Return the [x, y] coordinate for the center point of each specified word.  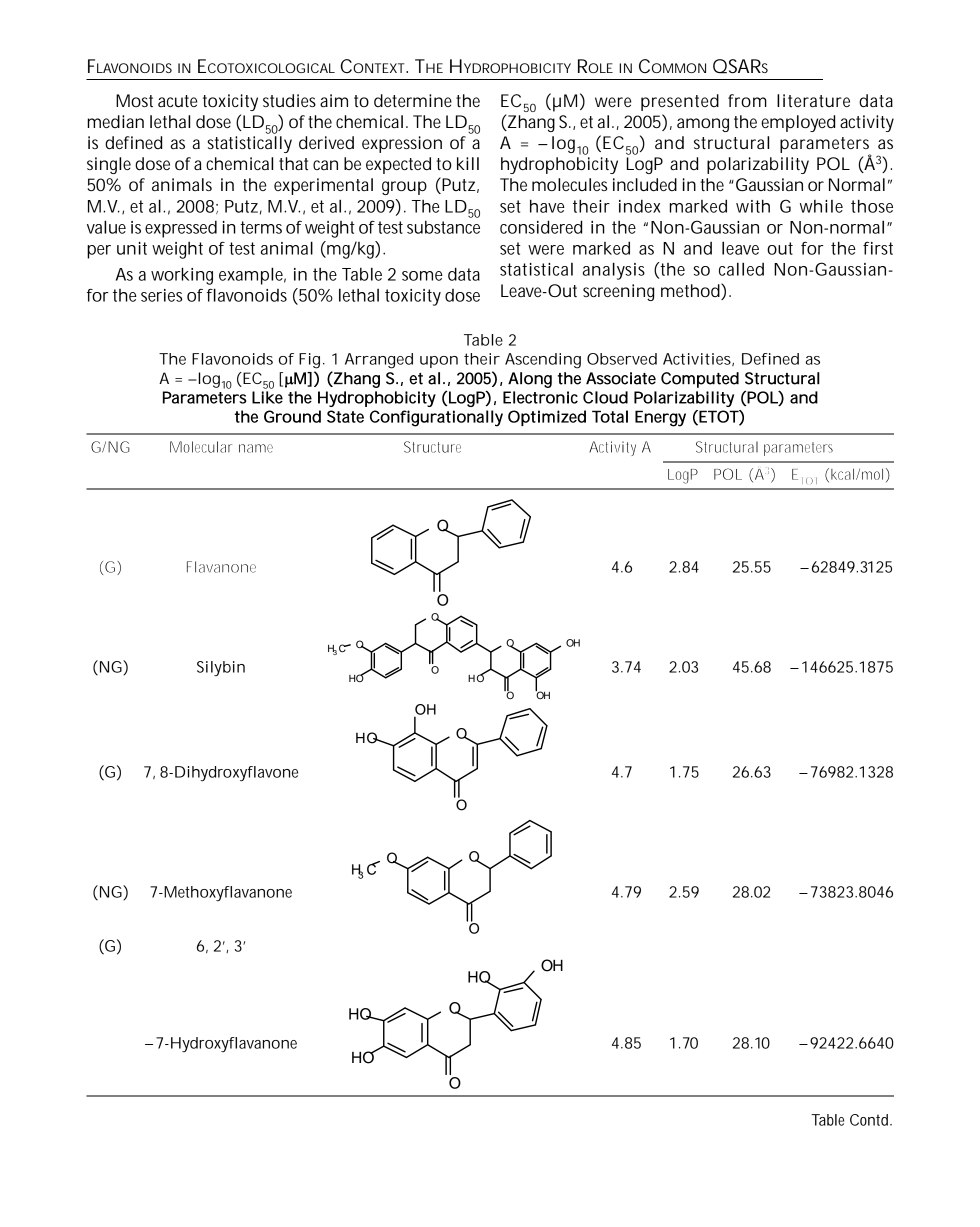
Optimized [547, 418]
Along [530, 380]
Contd [870, 1120]
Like [267, 397]
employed [798, 123]
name [256, 448]
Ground [292, 416]
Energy [660, 418]
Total [610, 416]
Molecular [201, 447]
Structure [432, 447]
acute [177, 101]
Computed [700, 380]
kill [468, 163]
